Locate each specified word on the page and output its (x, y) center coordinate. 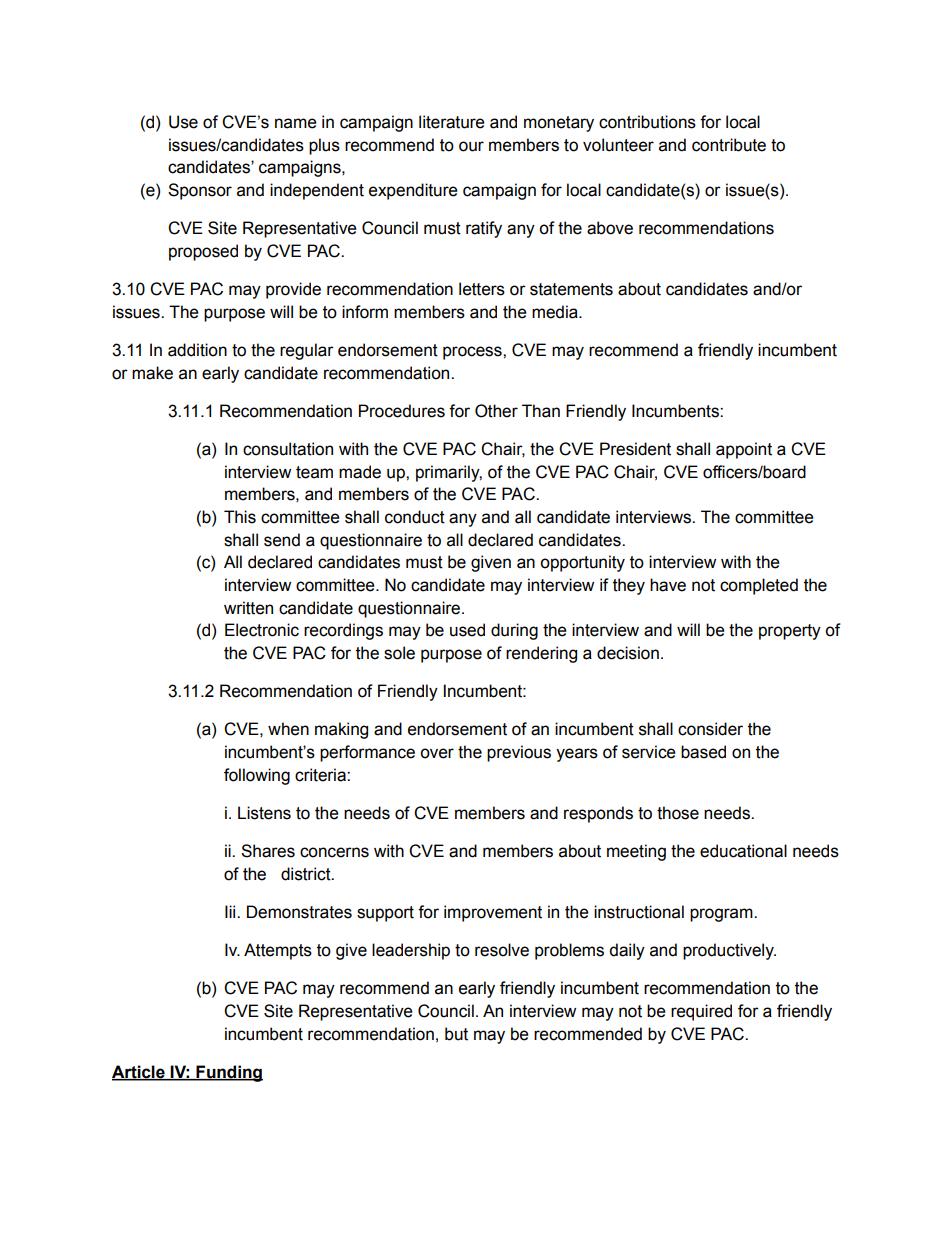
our (471, 146)
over (437, 753)
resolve (502, 950)
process (473, 353)
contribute (729, 145)
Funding (228, 1073)
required (701, 1012)
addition (197, 350)
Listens (264, 813)
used (467, 630)
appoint (744, 450)
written (248, 608)
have (668, 585)
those (678, 813)
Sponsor (200, 191)
